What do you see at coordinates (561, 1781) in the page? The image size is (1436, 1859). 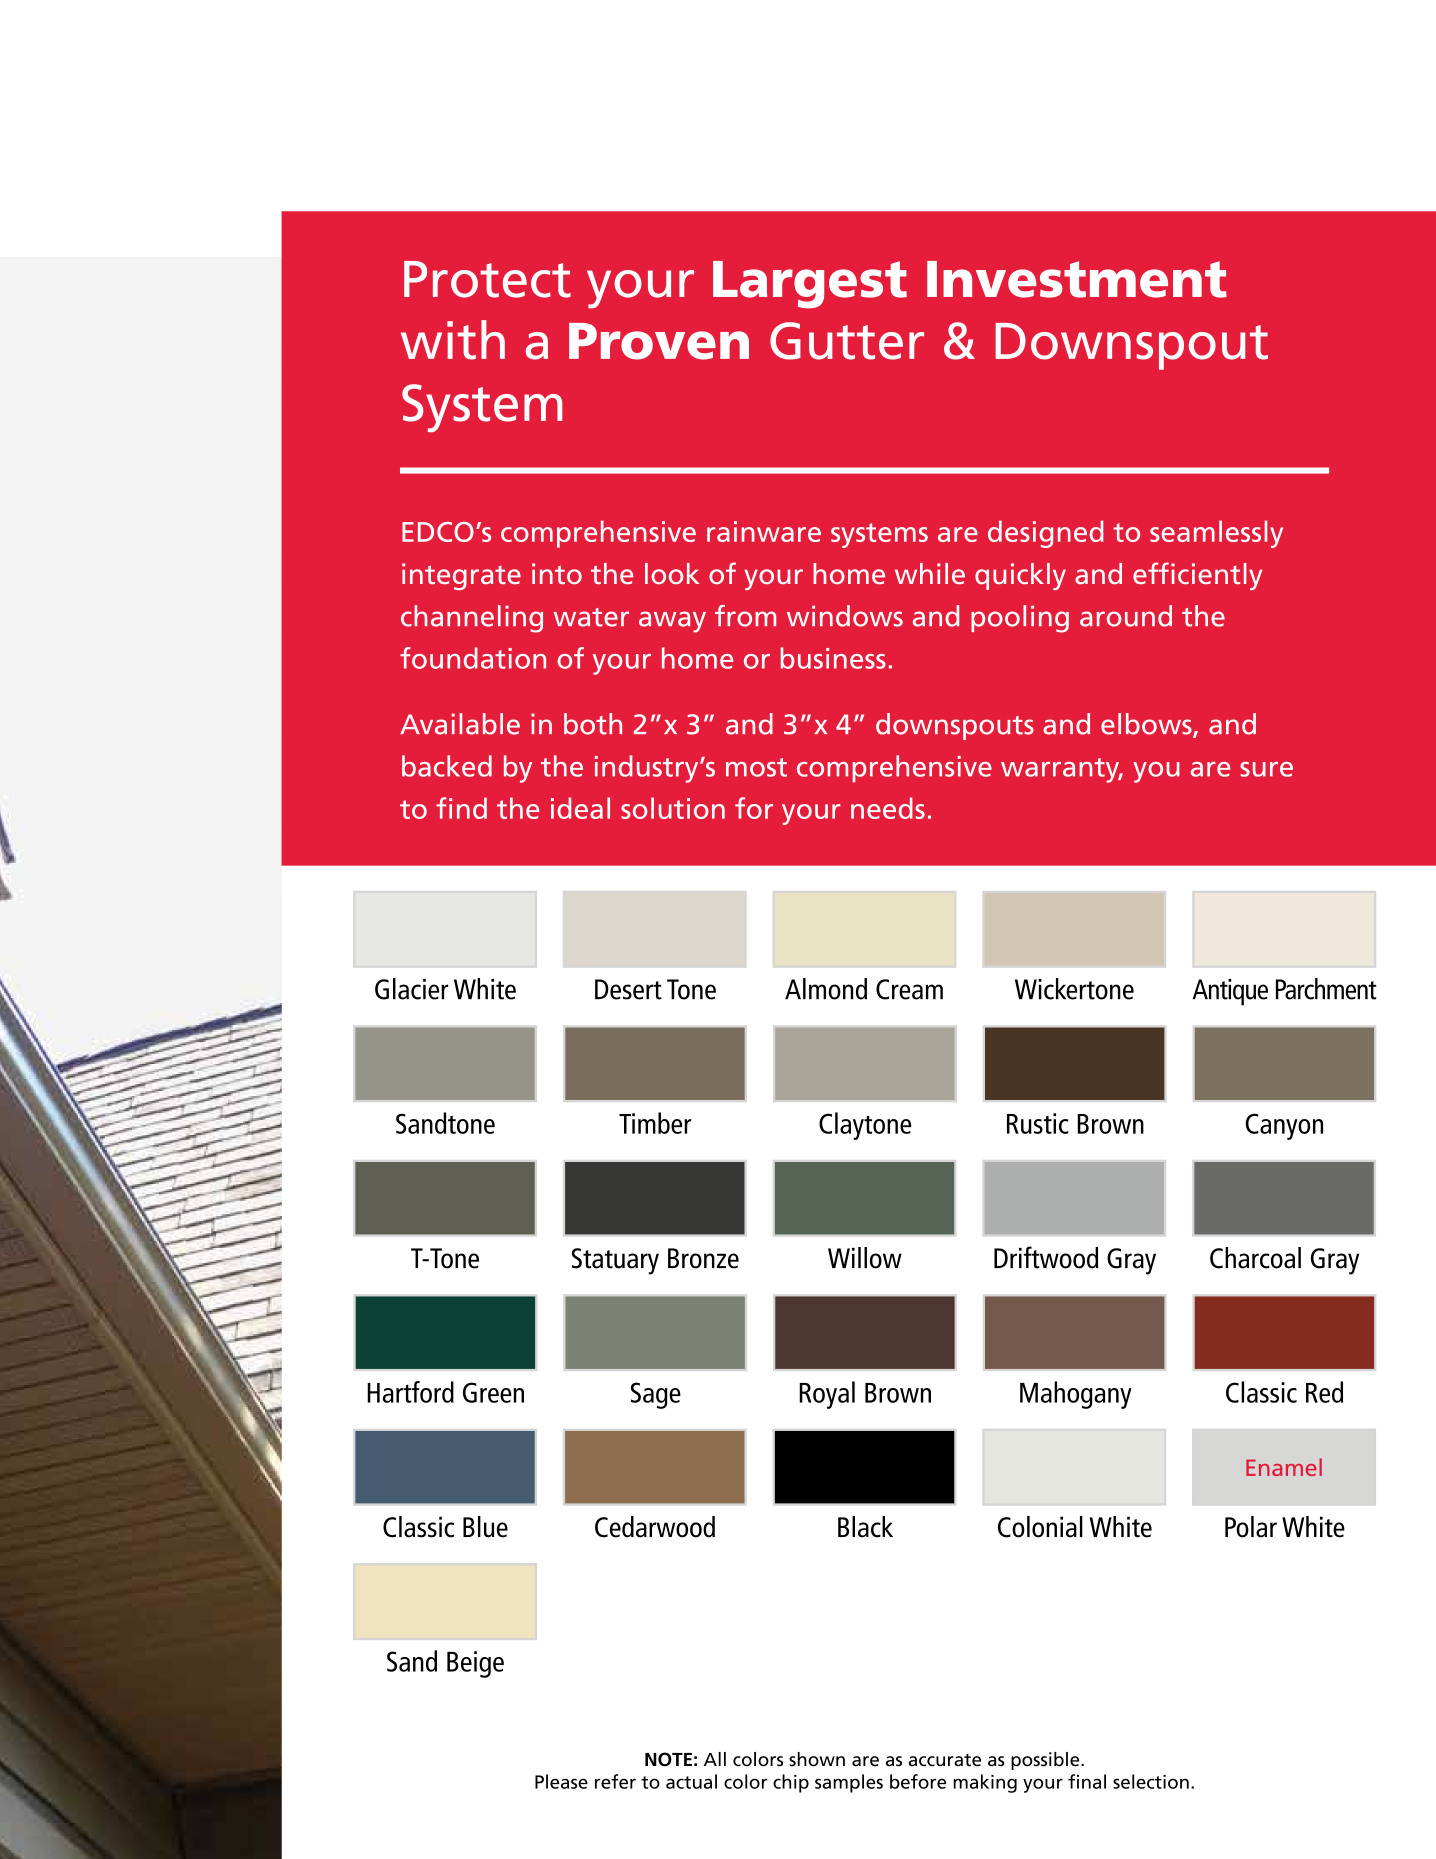 I see `Please` at bounding box center [561, 1781].
